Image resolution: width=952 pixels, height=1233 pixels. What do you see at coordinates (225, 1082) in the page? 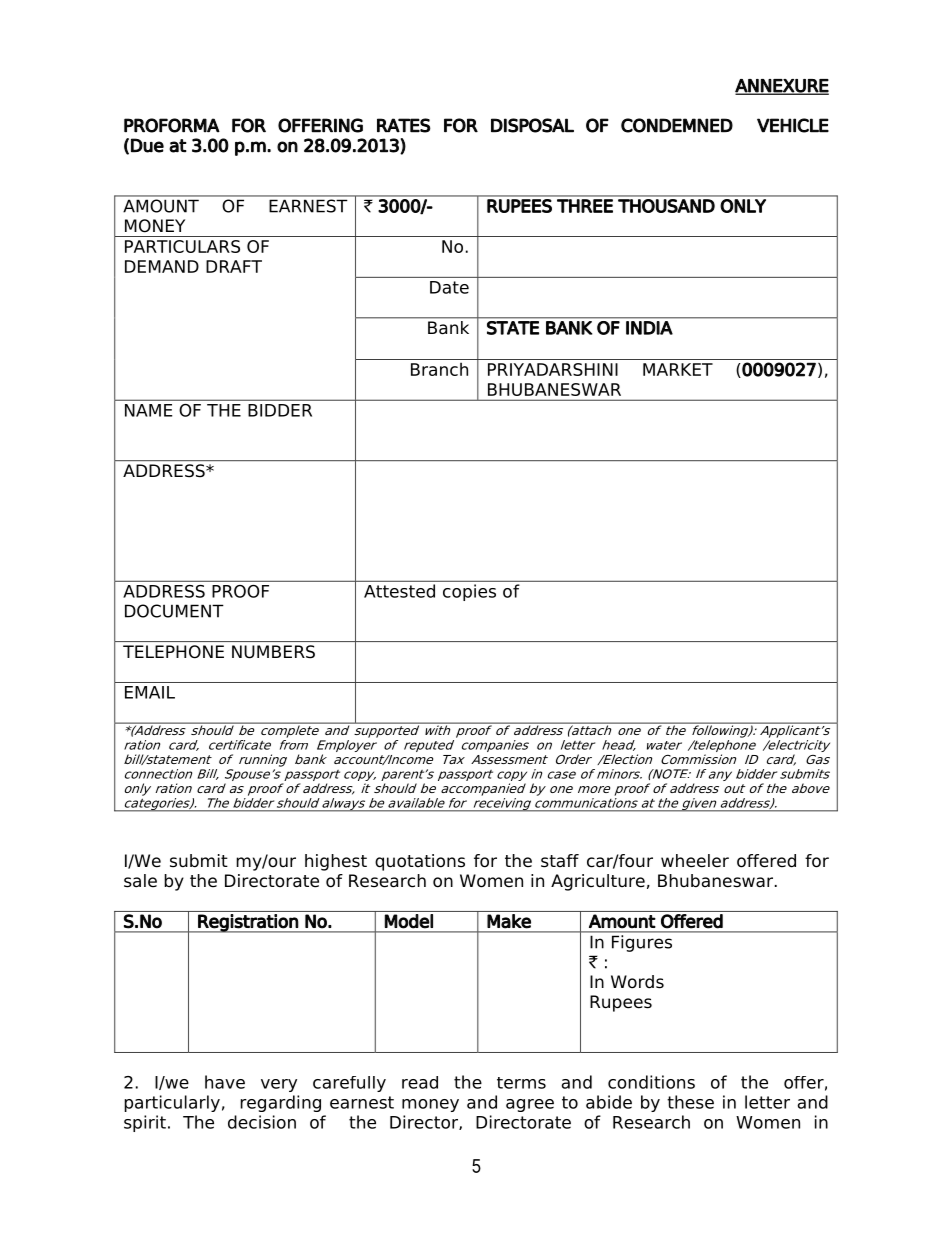
I see `have` at bounding box center [225, 1082].
